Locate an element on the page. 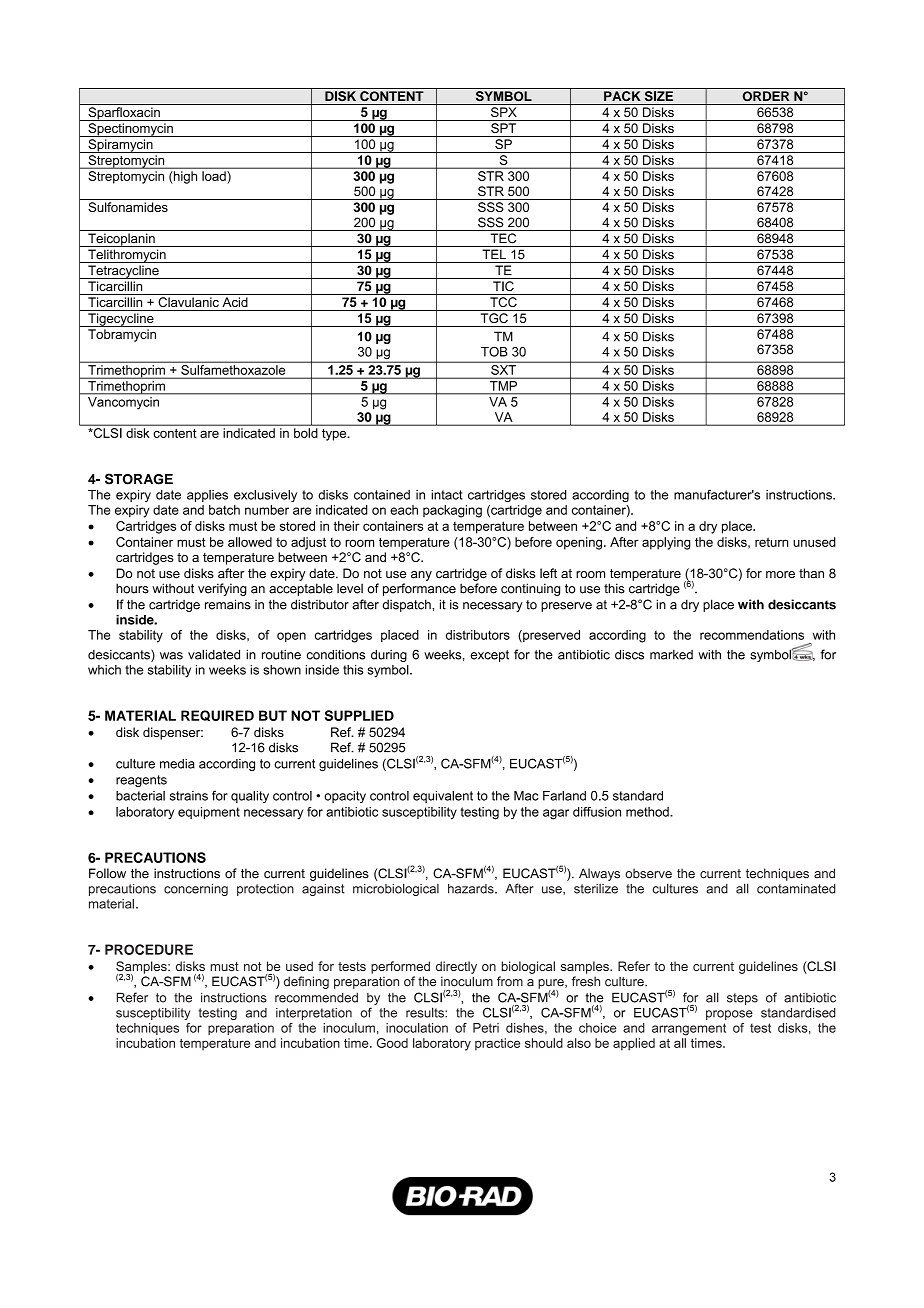 This image has height=1308, width=924. equivalent is located at coordinates (443, 797).
